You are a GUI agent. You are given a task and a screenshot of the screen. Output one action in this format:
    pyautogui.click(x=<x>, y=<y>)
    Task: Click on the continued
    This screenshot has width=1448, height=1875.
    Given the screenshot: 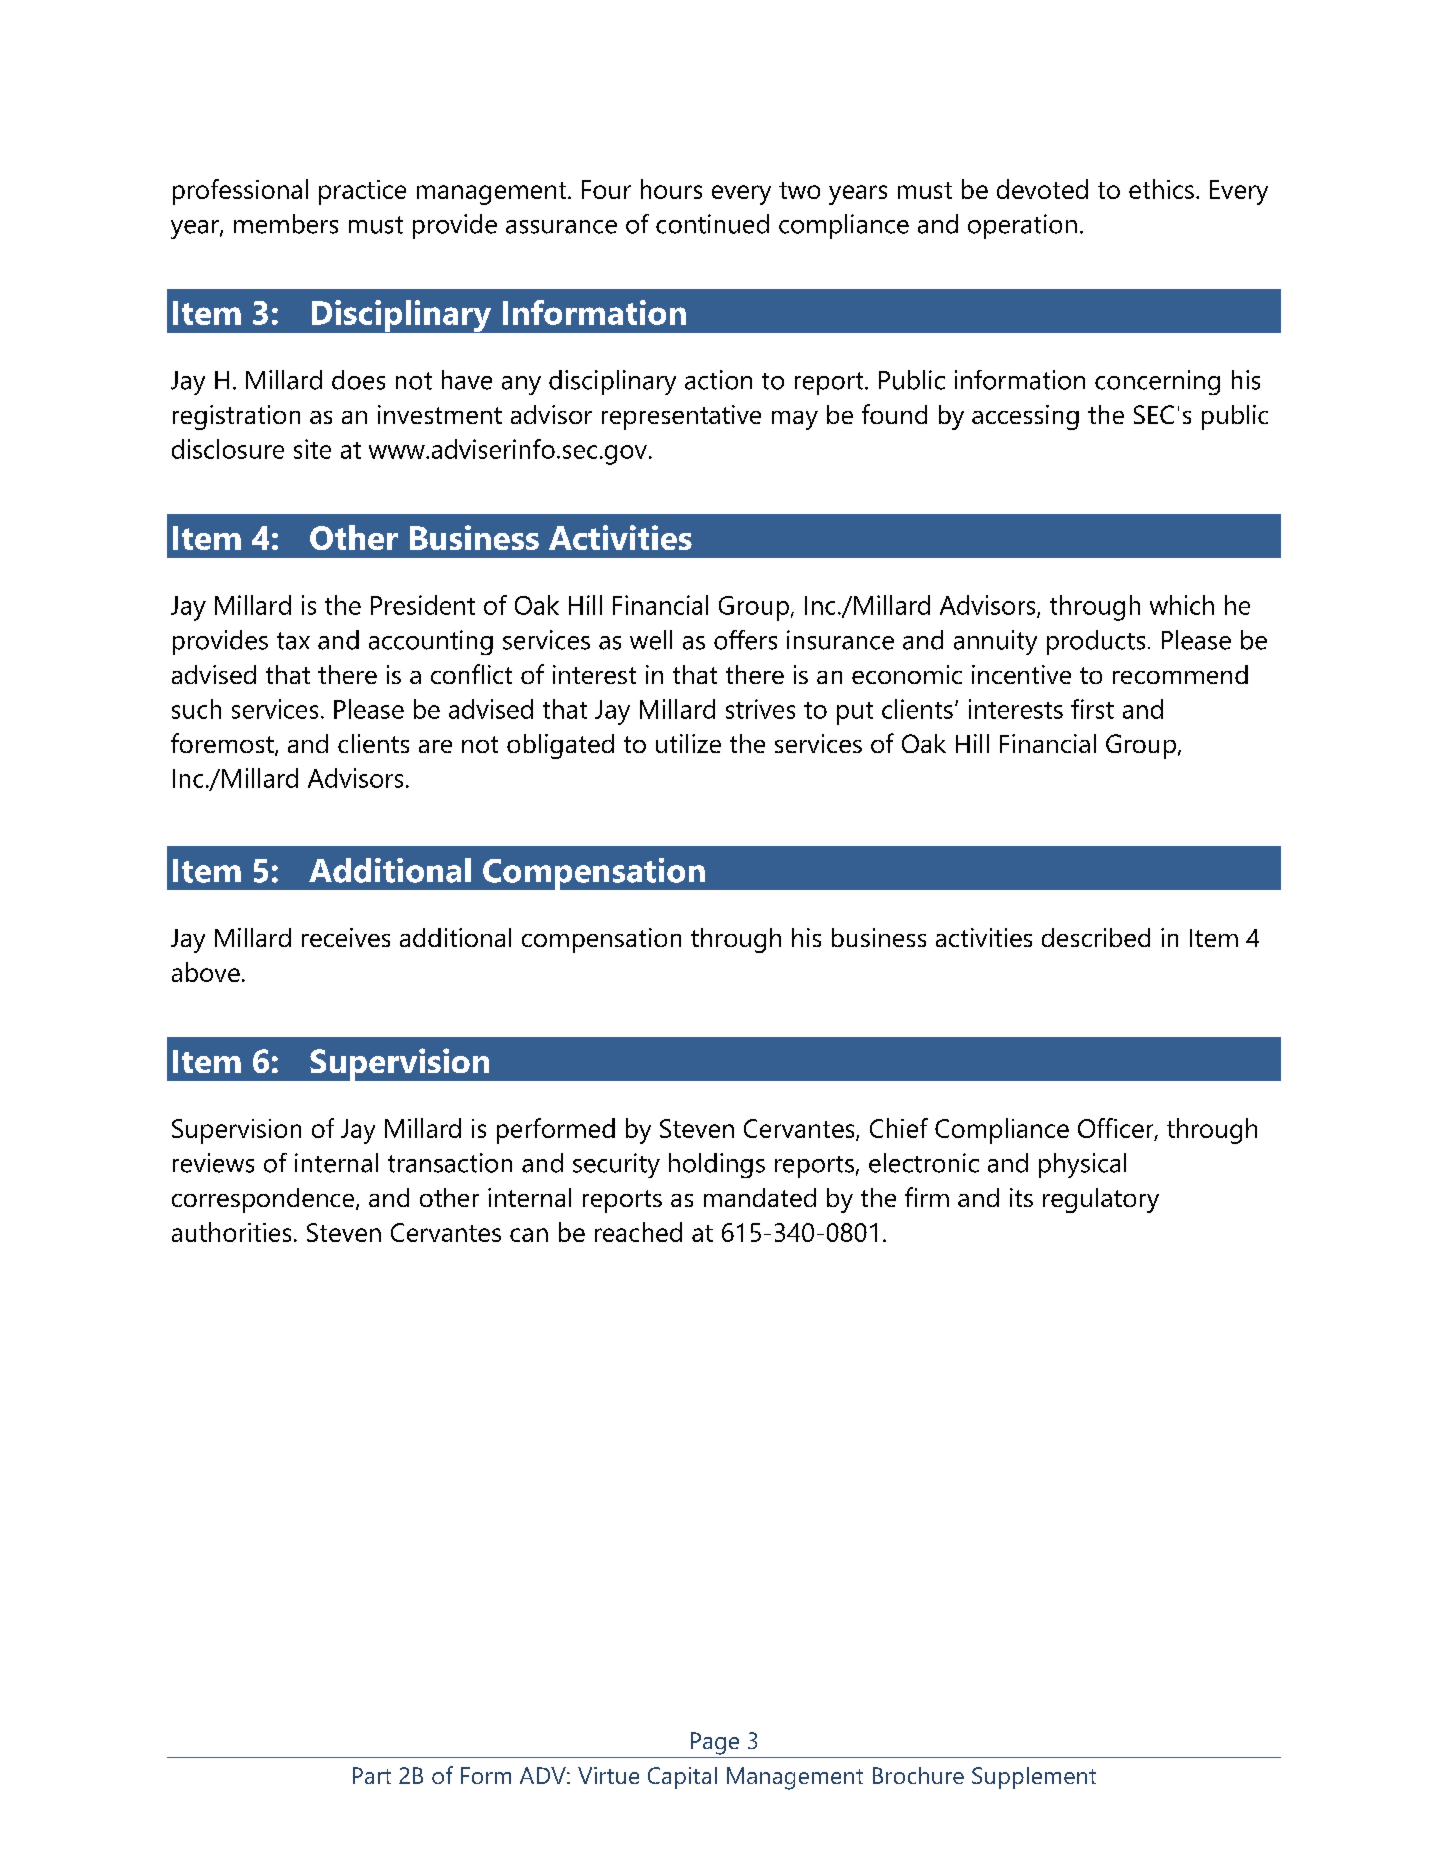 What is the action you would take?
    pyautogui.click(x=712, y=224)
